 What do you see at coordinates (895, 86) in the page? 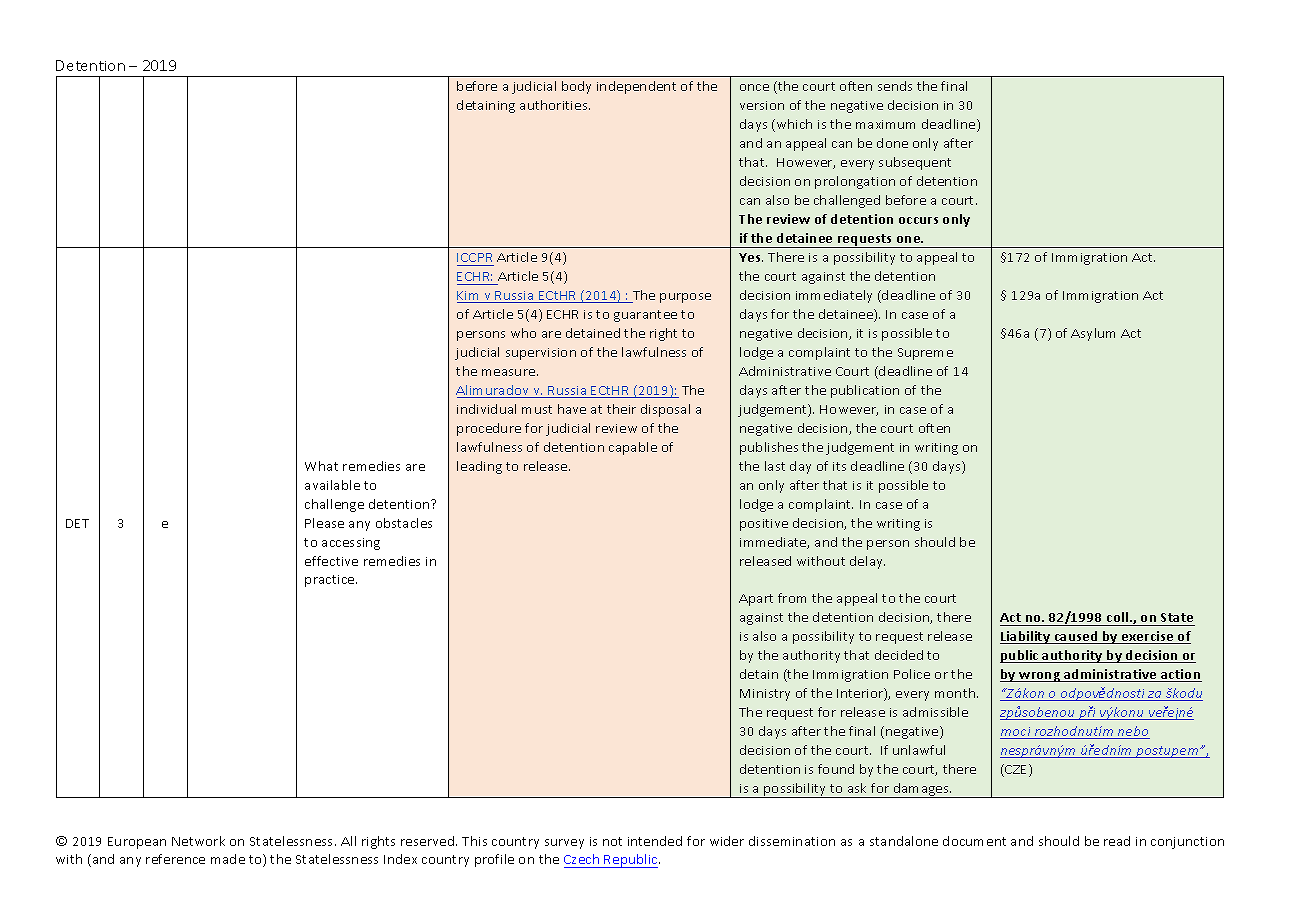
I see `sends` at bounding box center [895, 86].
